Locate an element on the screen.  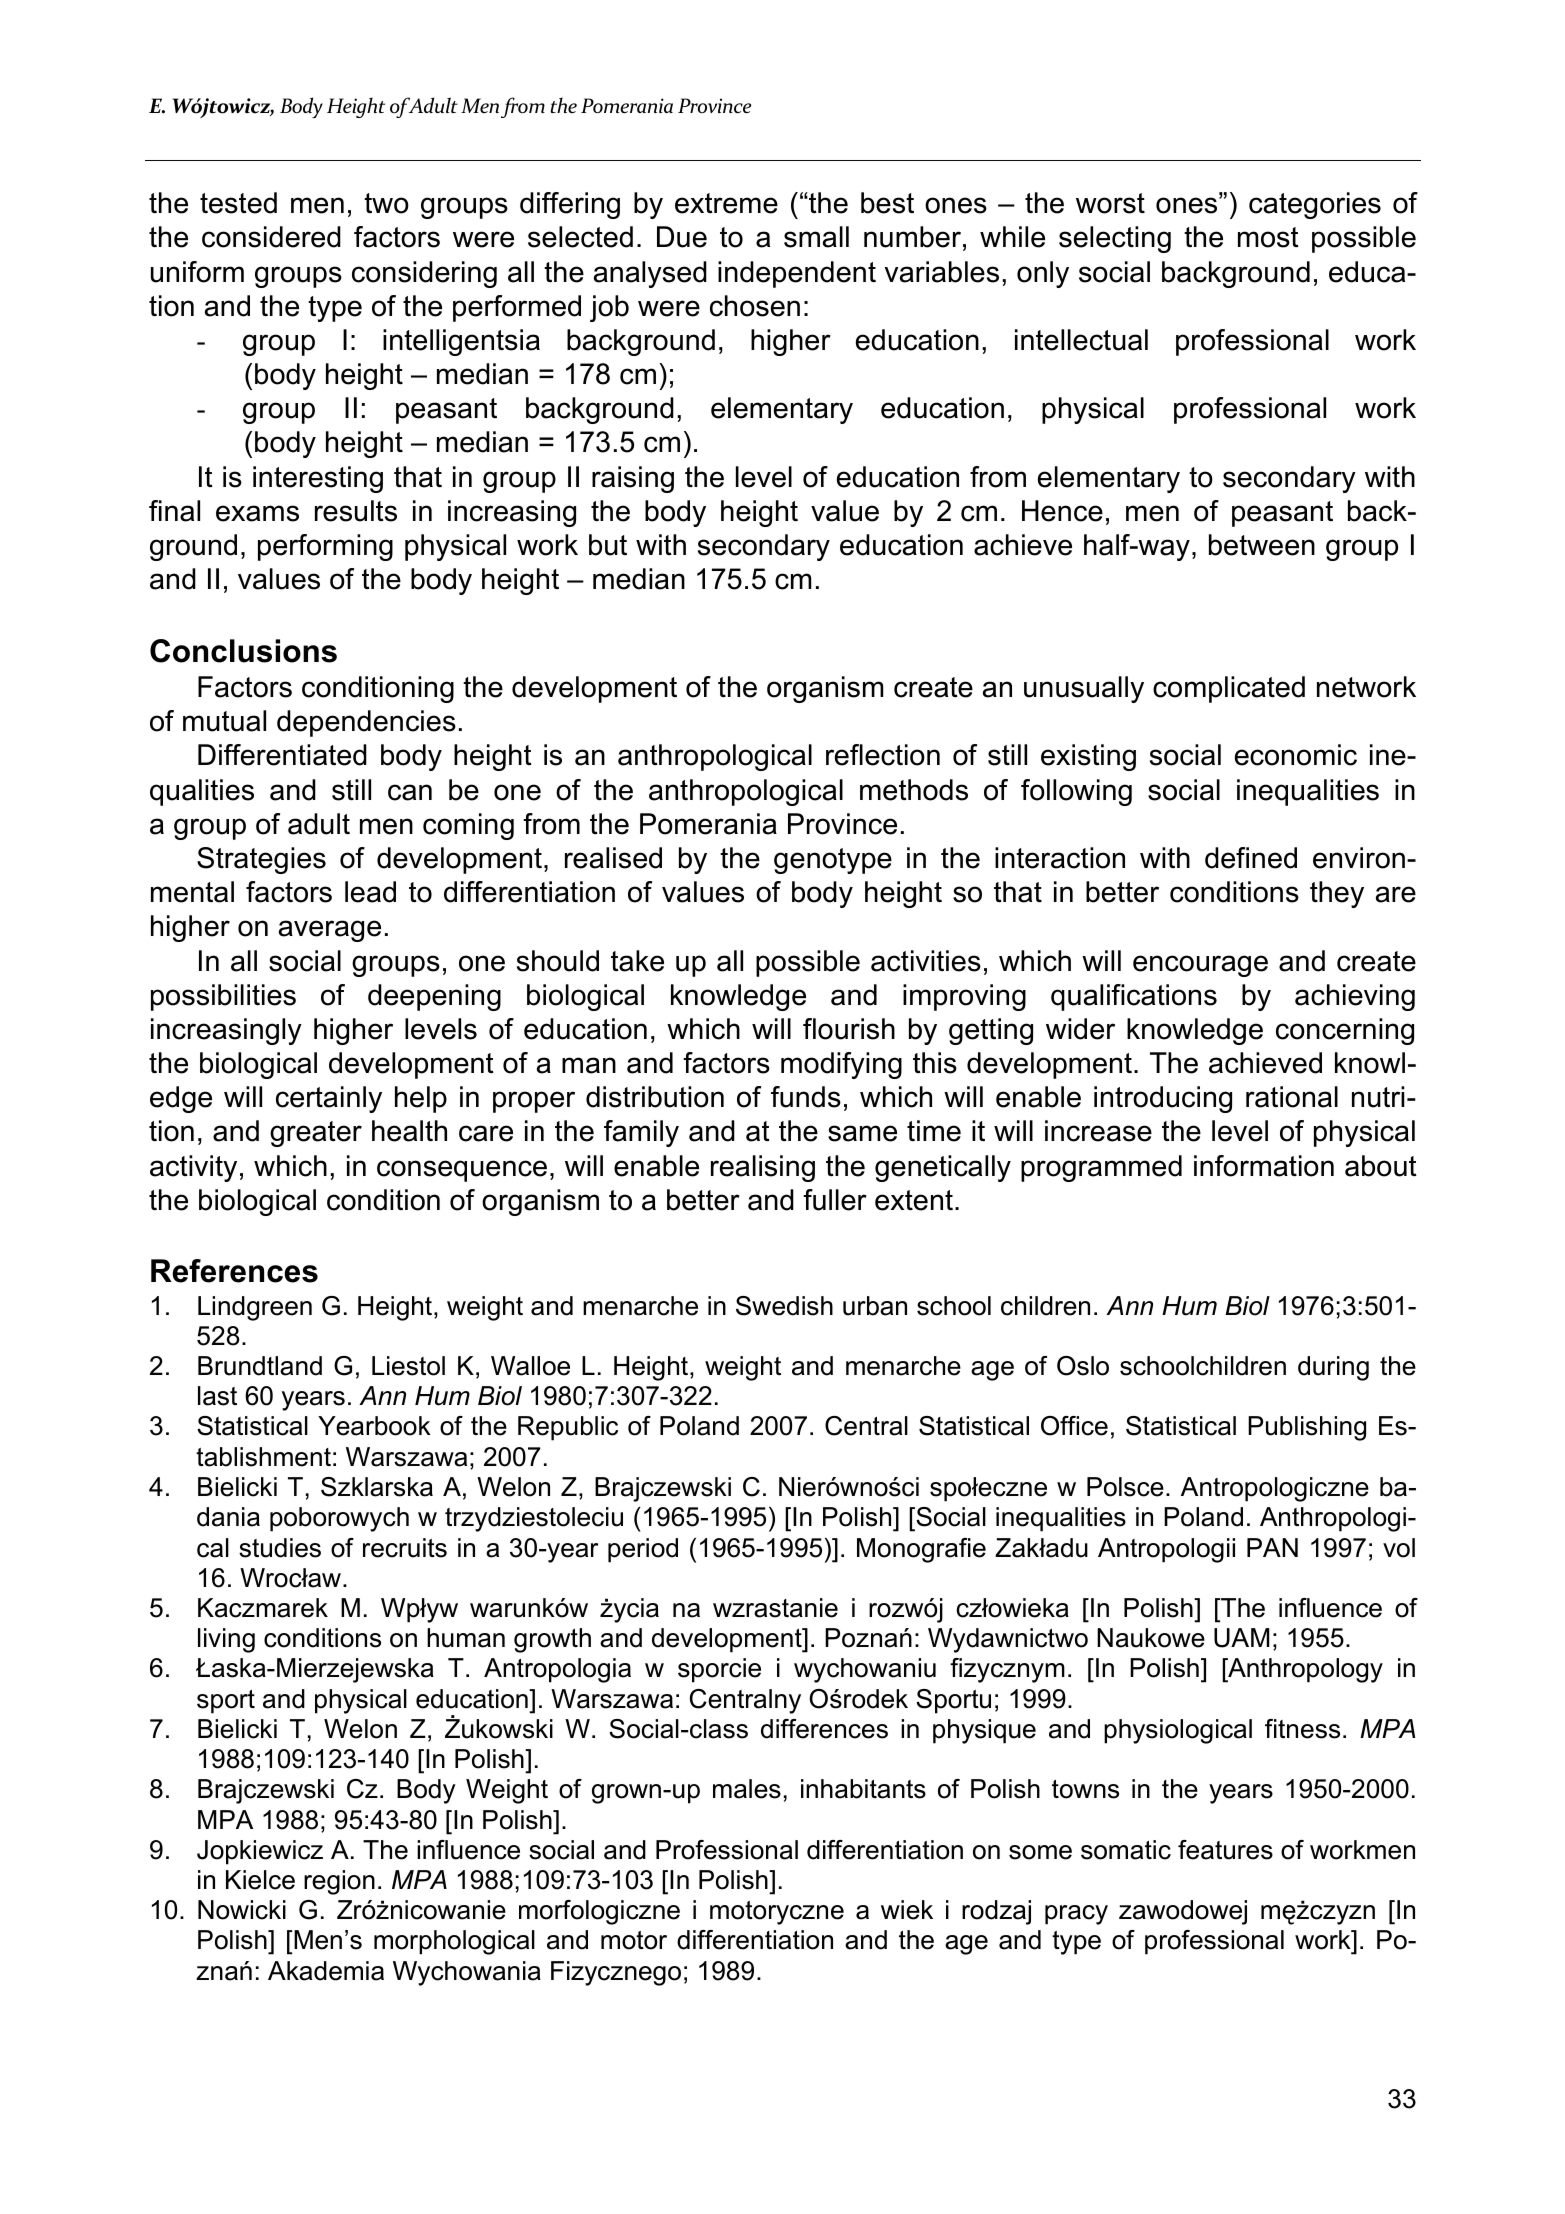
most is located at coordinates (1268, 237).
